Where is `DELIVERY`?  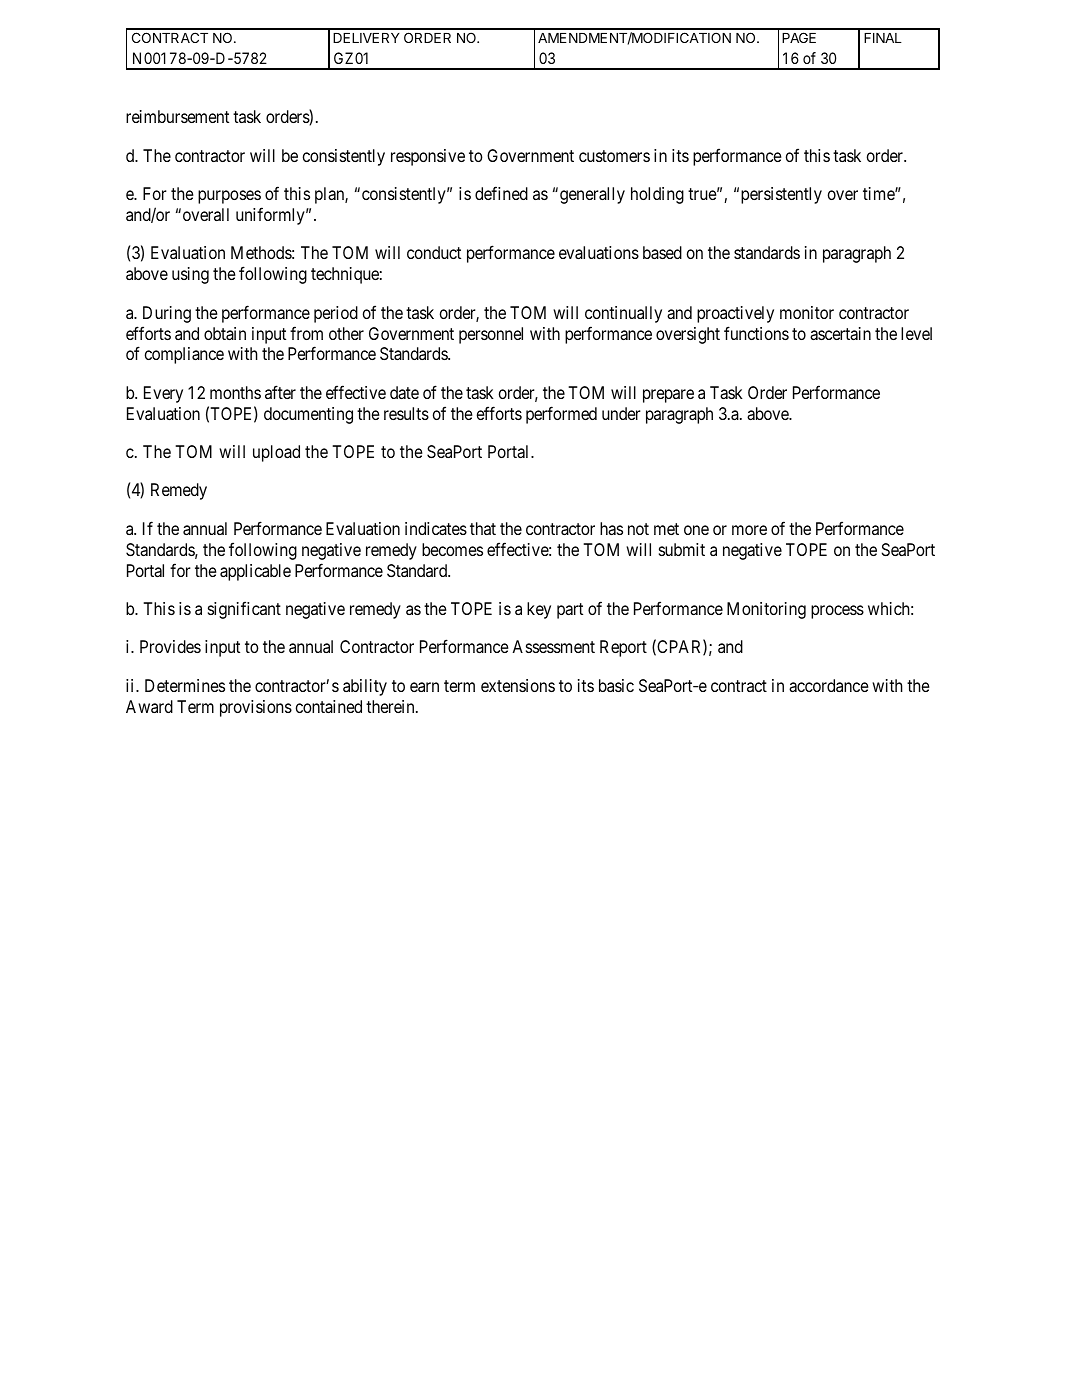 DELIVERY is located at coordinates (366, 38).
